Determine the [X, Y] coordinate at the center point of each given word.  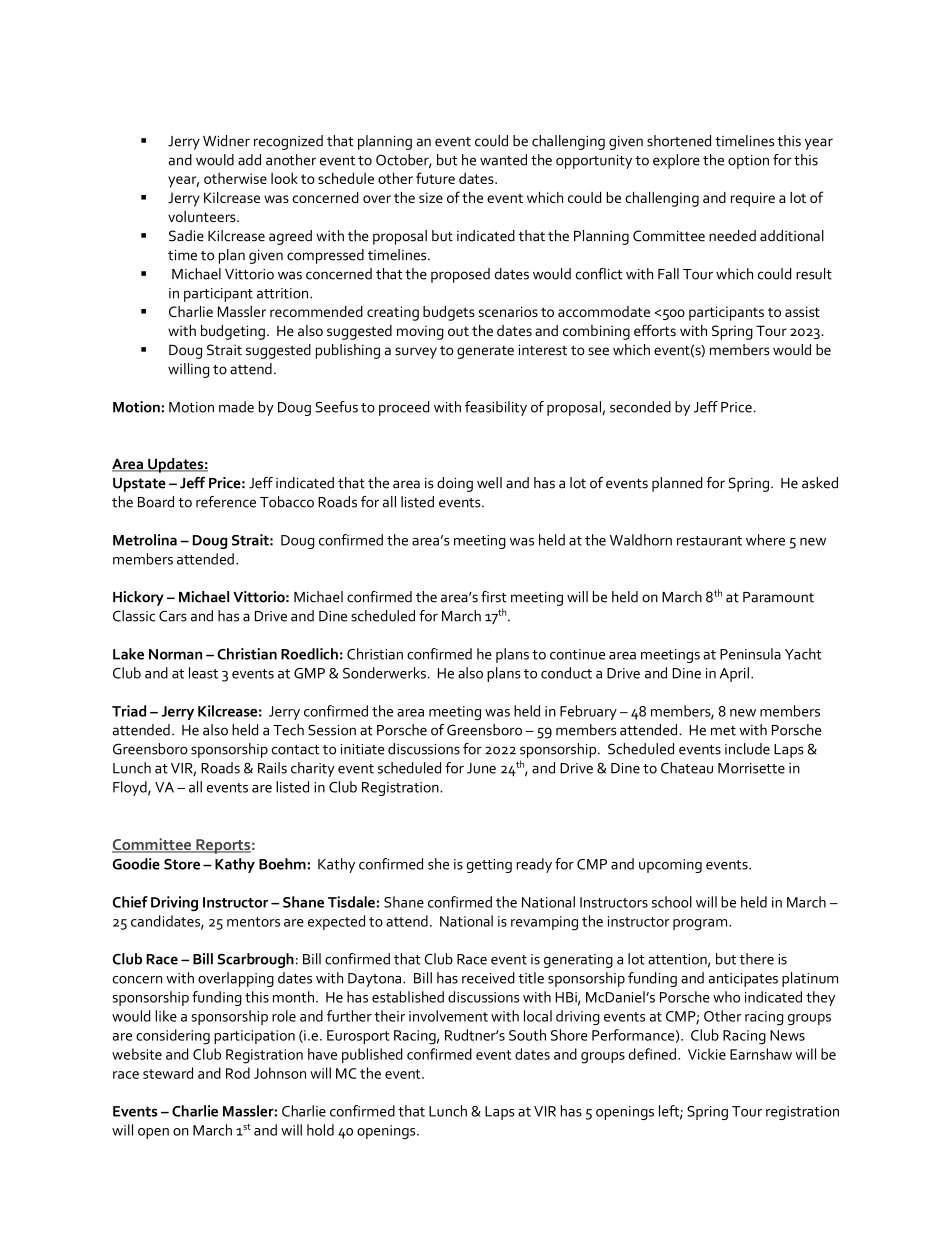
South [527, 1035]
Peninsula [750, 654]
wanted [503, 160]
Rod [238, 1073]
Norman [175, 654]
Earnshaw [761, 1054]
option [748, 162]
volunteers [203, 216]
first [494, 597]
